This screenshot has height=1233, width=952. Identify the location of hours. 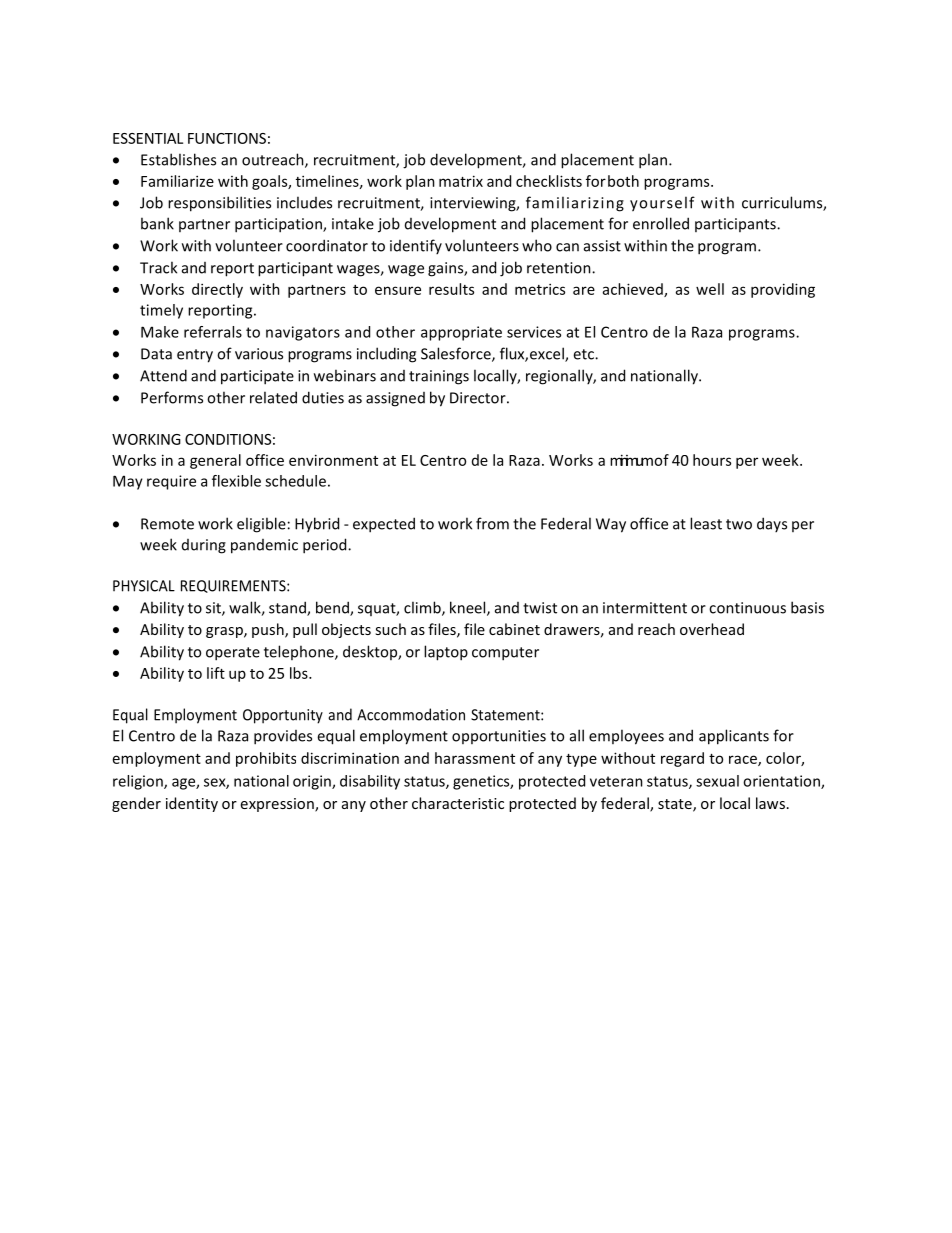
(712, 460).
